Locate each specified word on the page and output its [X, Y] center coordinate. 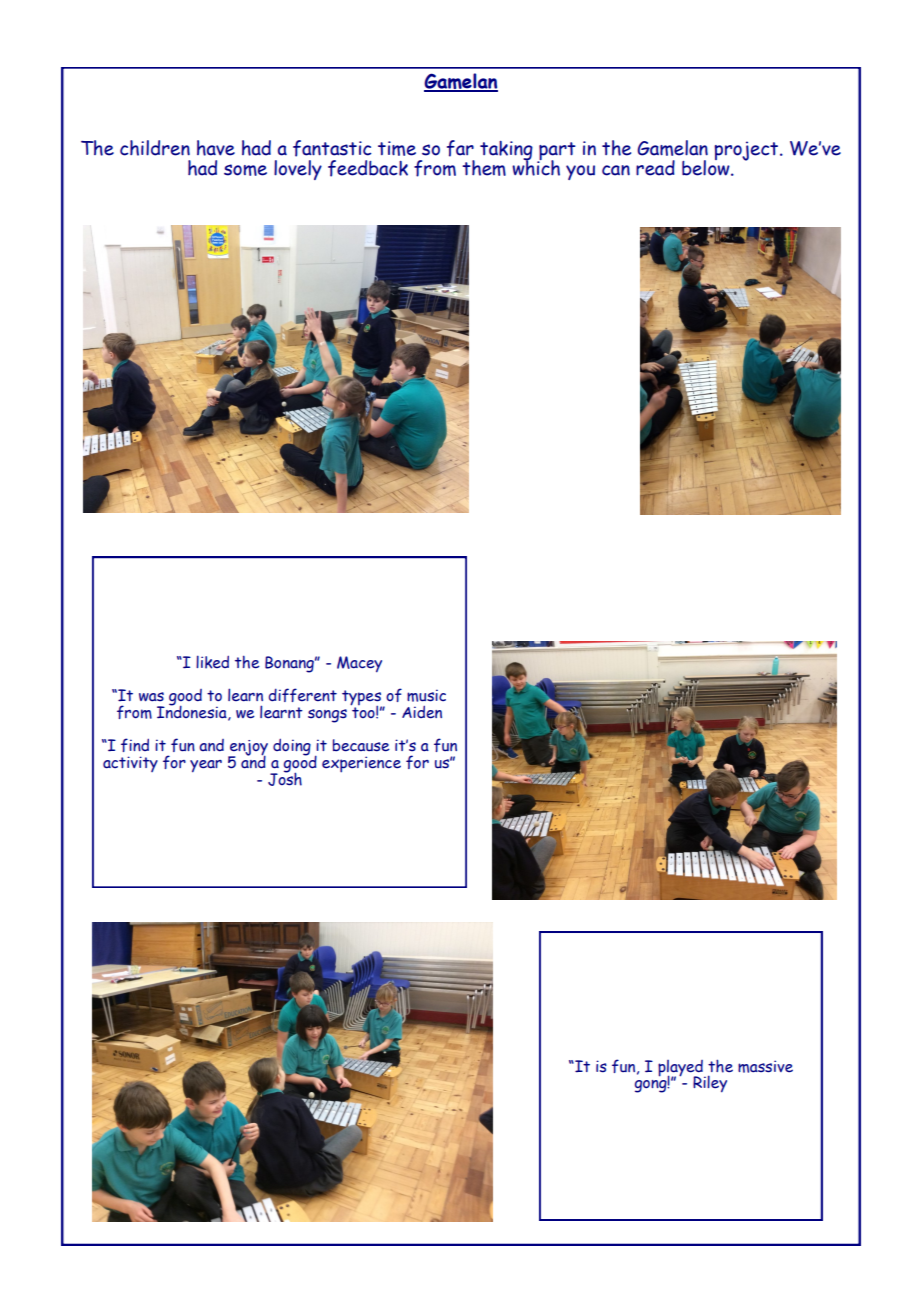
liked [212, 662]
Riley [710, 1083]
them [484, 168]
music [426, 695]
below [707, 166]
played [681, 1069]
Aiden [422, 712]
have [216, 148]
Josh [285, 778]
